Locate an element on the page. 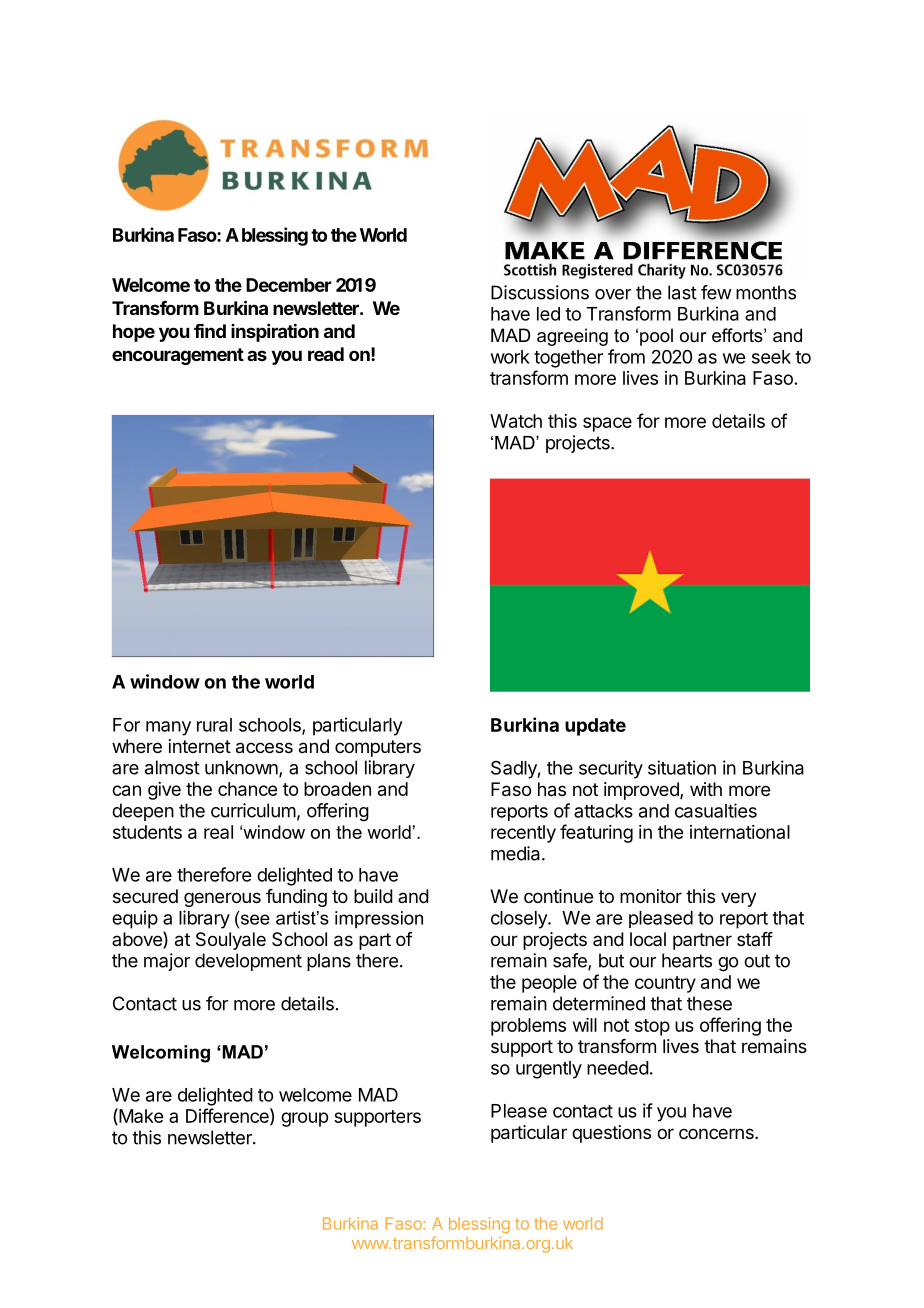  rural is located at coordinates (214, 725).
